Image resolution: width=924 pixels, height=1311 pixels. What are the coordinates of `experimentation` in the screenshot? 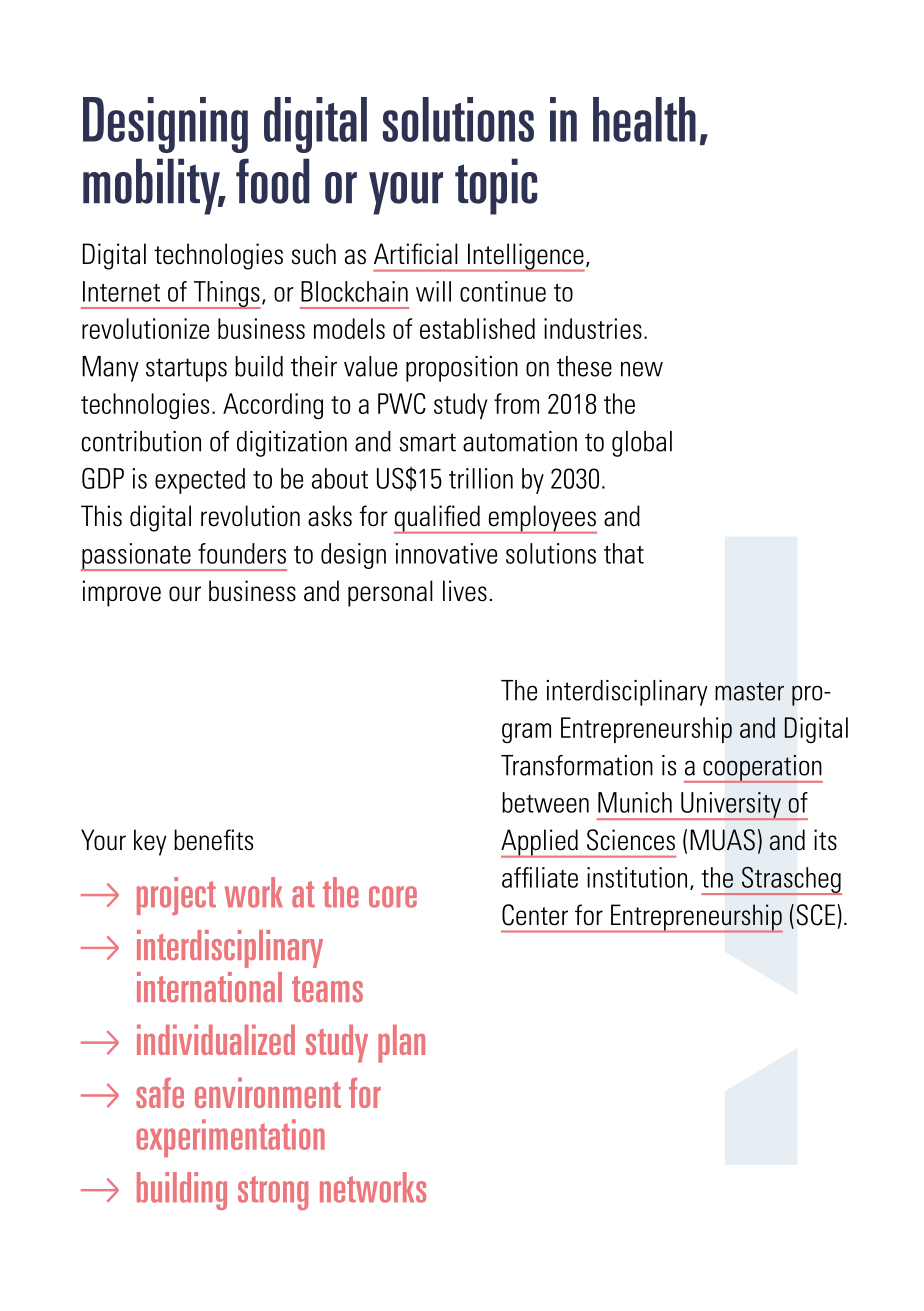 It's located at (231, 1138).
